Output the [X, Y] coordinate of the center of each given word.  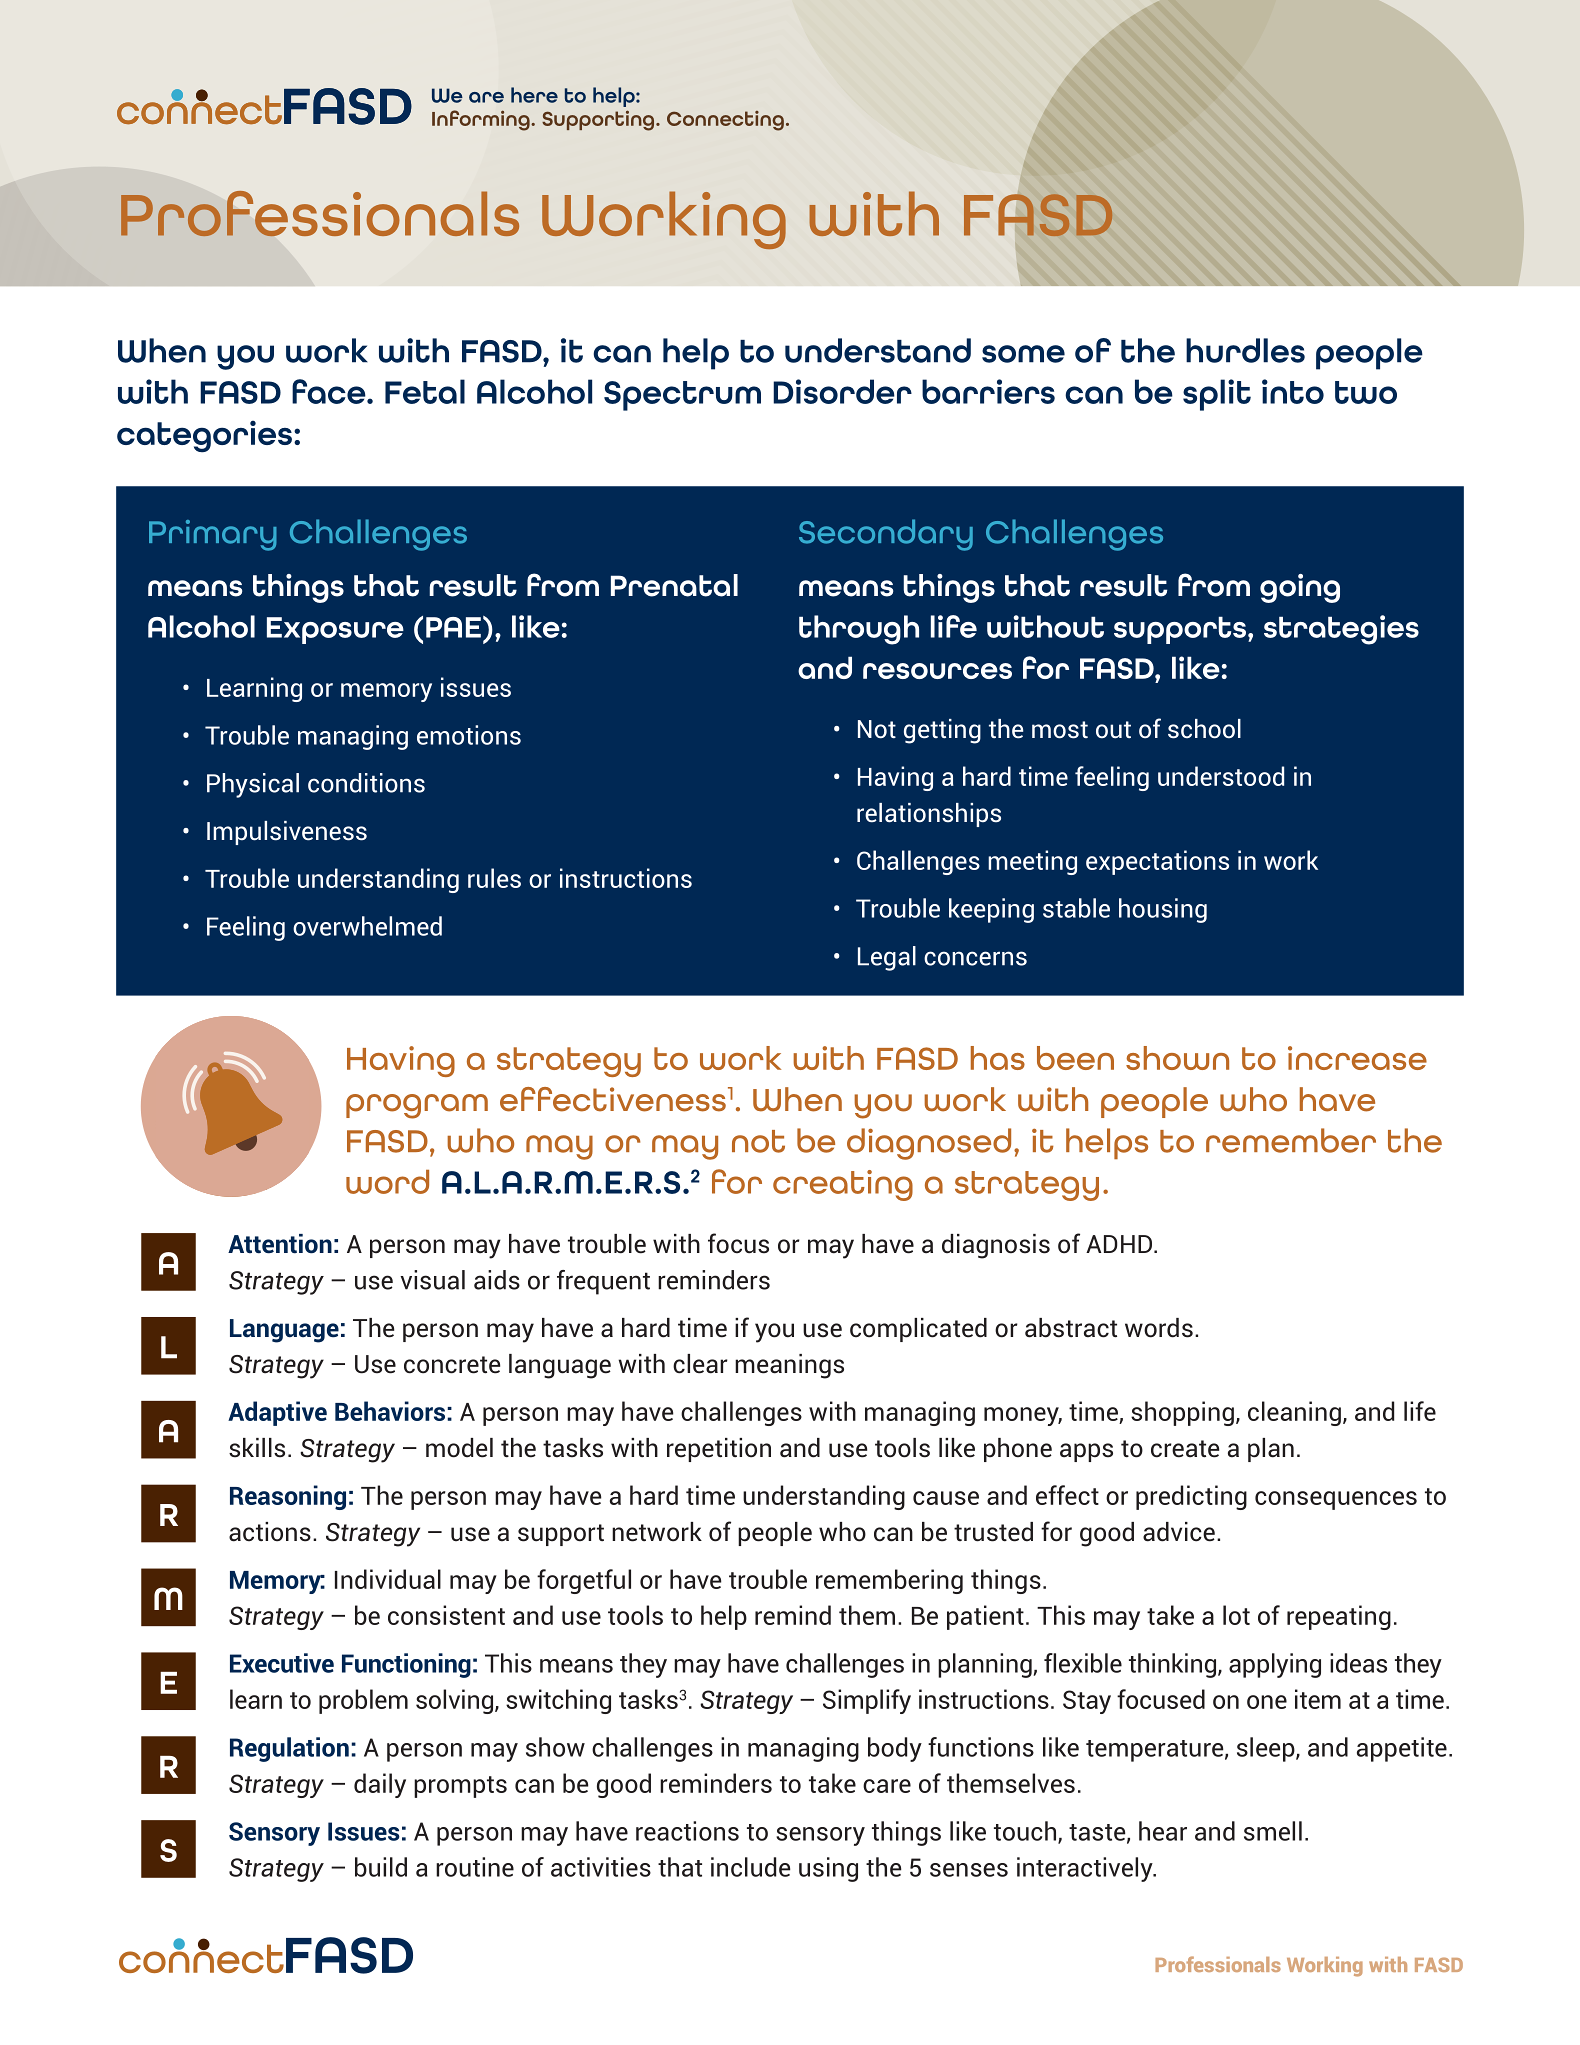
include [750, 1867]
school [1204, 729]
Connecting [725, 121]
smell [1273, 1831]
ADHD [1120, 1244]
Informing [482, 120]
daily [380, 1785]
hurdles [1245, 350]
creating [843, 1185]
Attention [280, 1244]
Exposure [335, 630]
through [859, 630]
